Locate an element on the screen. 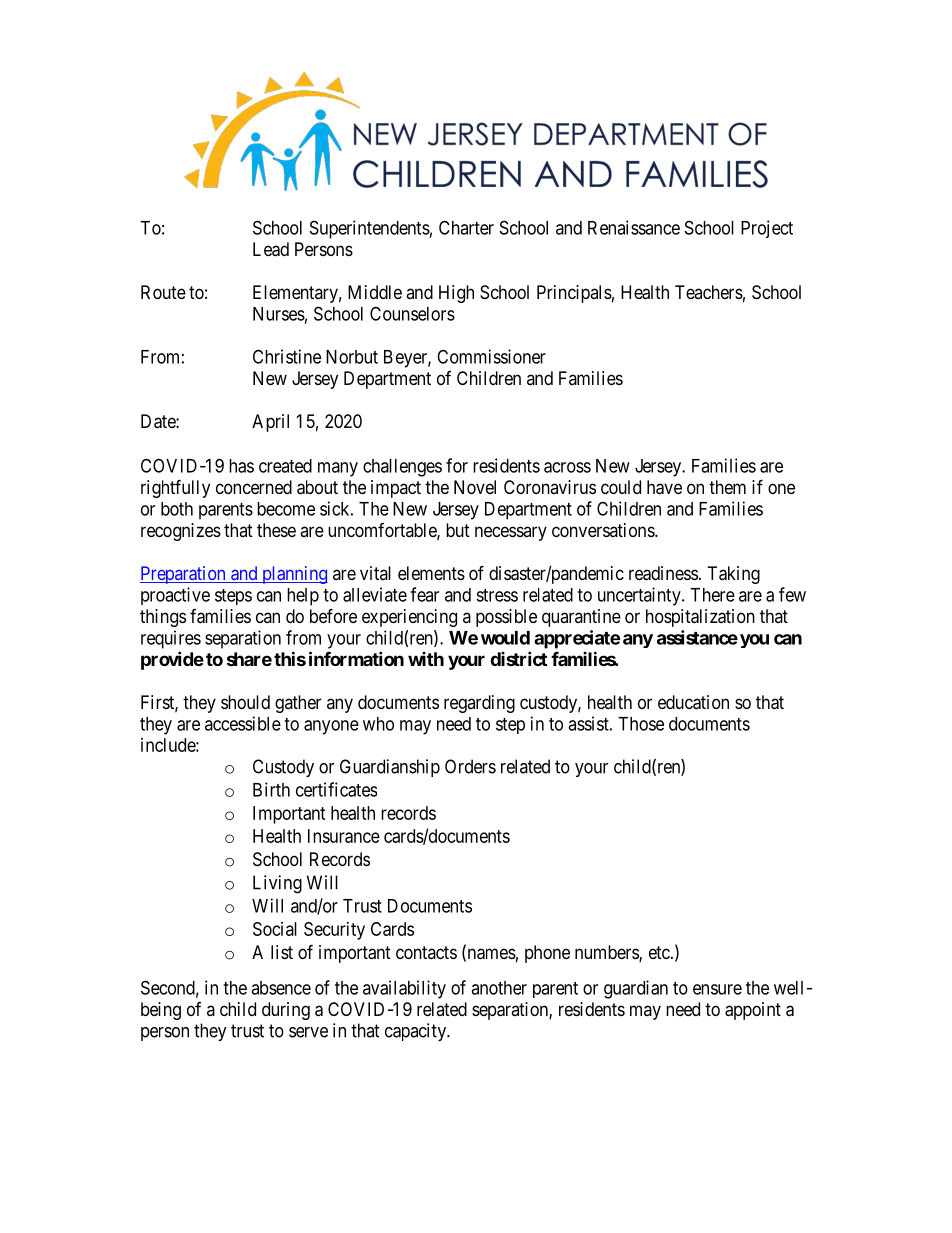 The height and width of the screenshot is (1233, 952). Project is located at coordinates (767, 229).
